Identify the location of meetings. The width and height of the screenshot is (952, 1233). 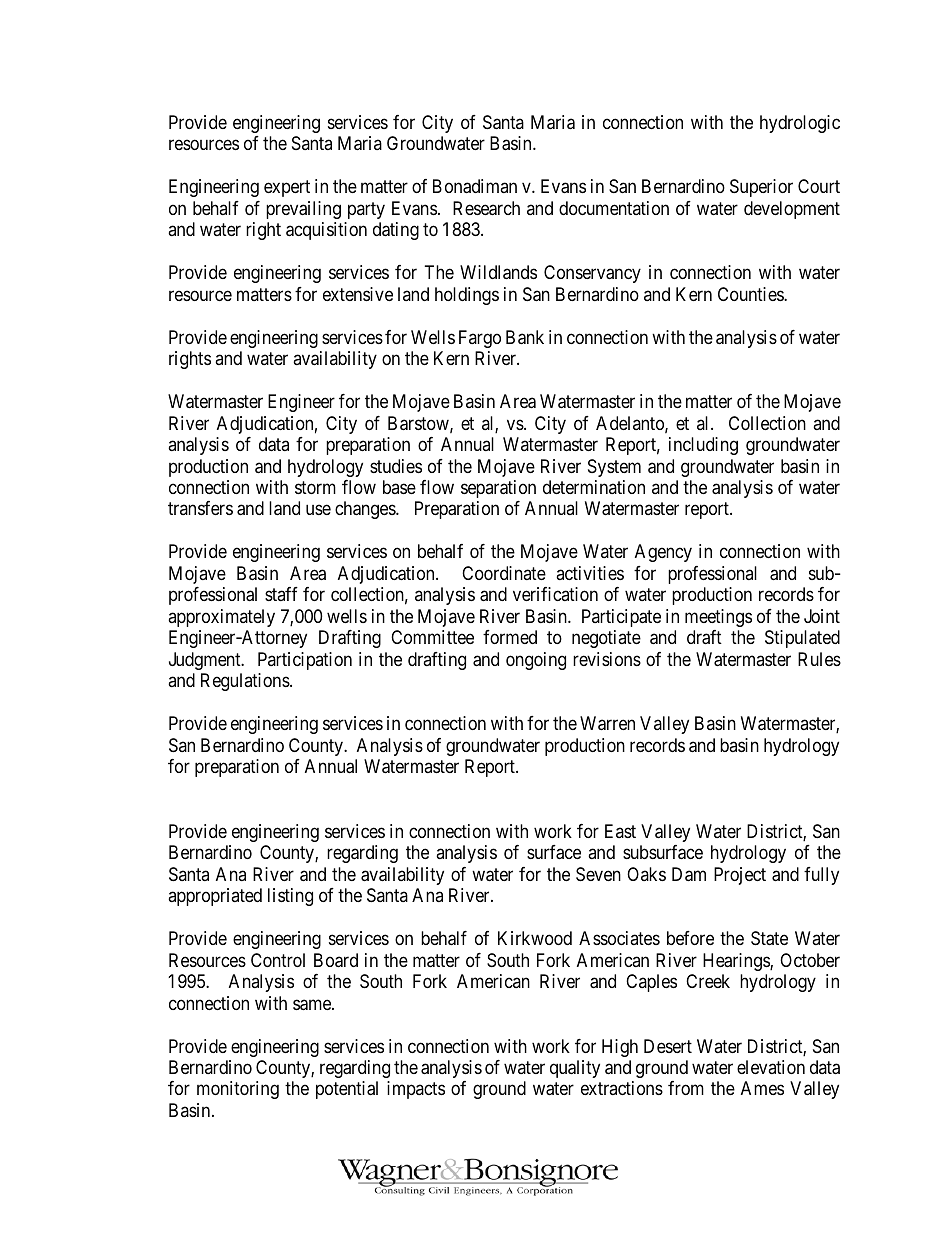
(718, 618).
